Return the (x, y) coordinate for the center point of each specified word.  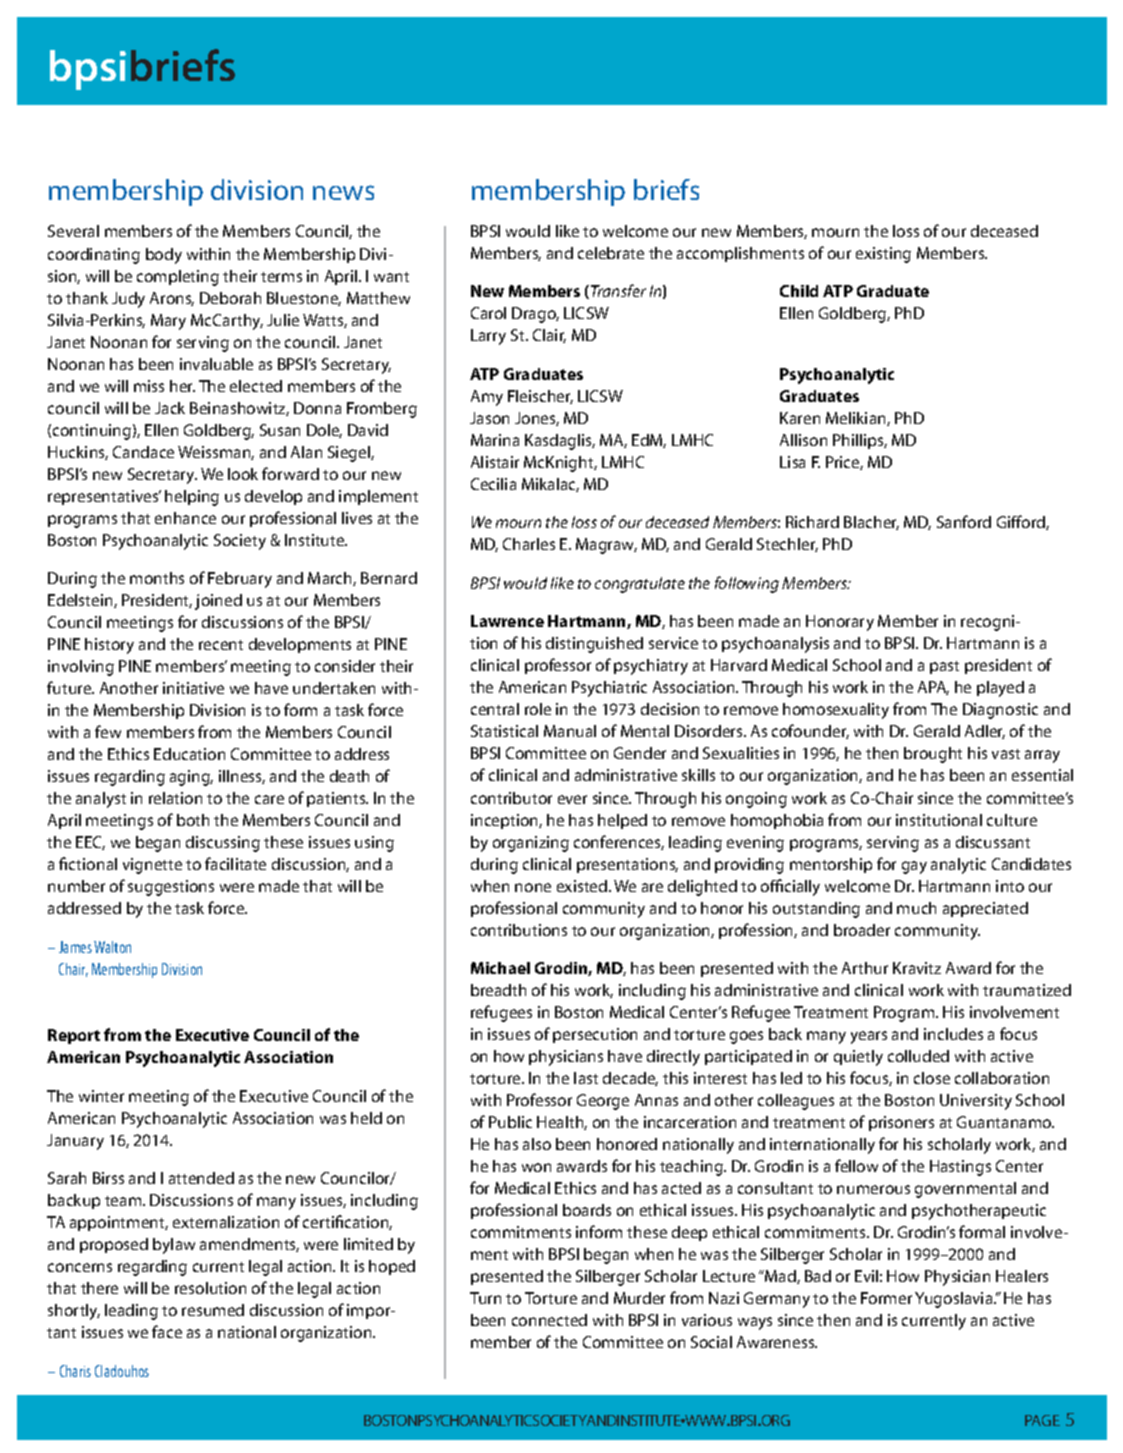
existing (883, 255)
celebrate (611, 253)
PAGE (1042, 1420)
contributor (511, 798)
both (193, 820)
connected (549, 1320)
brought (933, 755)
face (167, 1331)
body (164, 256)
